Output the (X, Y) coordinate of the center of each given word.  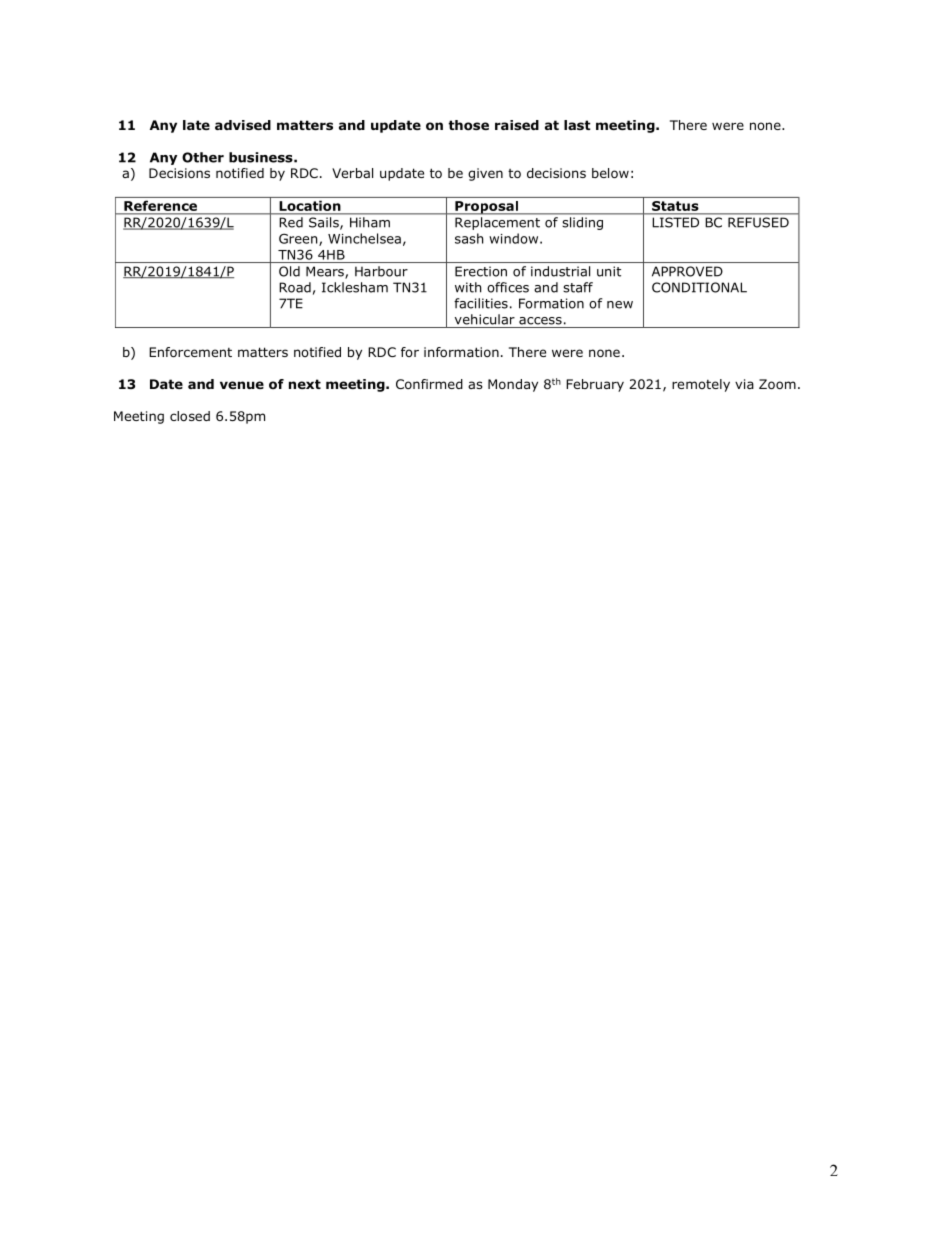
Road (295, 287)
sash (469, 238)
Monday (513, 385)
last (577, 125)
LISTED (676, 222)
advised (243, 125)
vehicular (485, 319)
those (468, 125)
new (620, 305)
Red (291, 222)
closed (190, 416)
